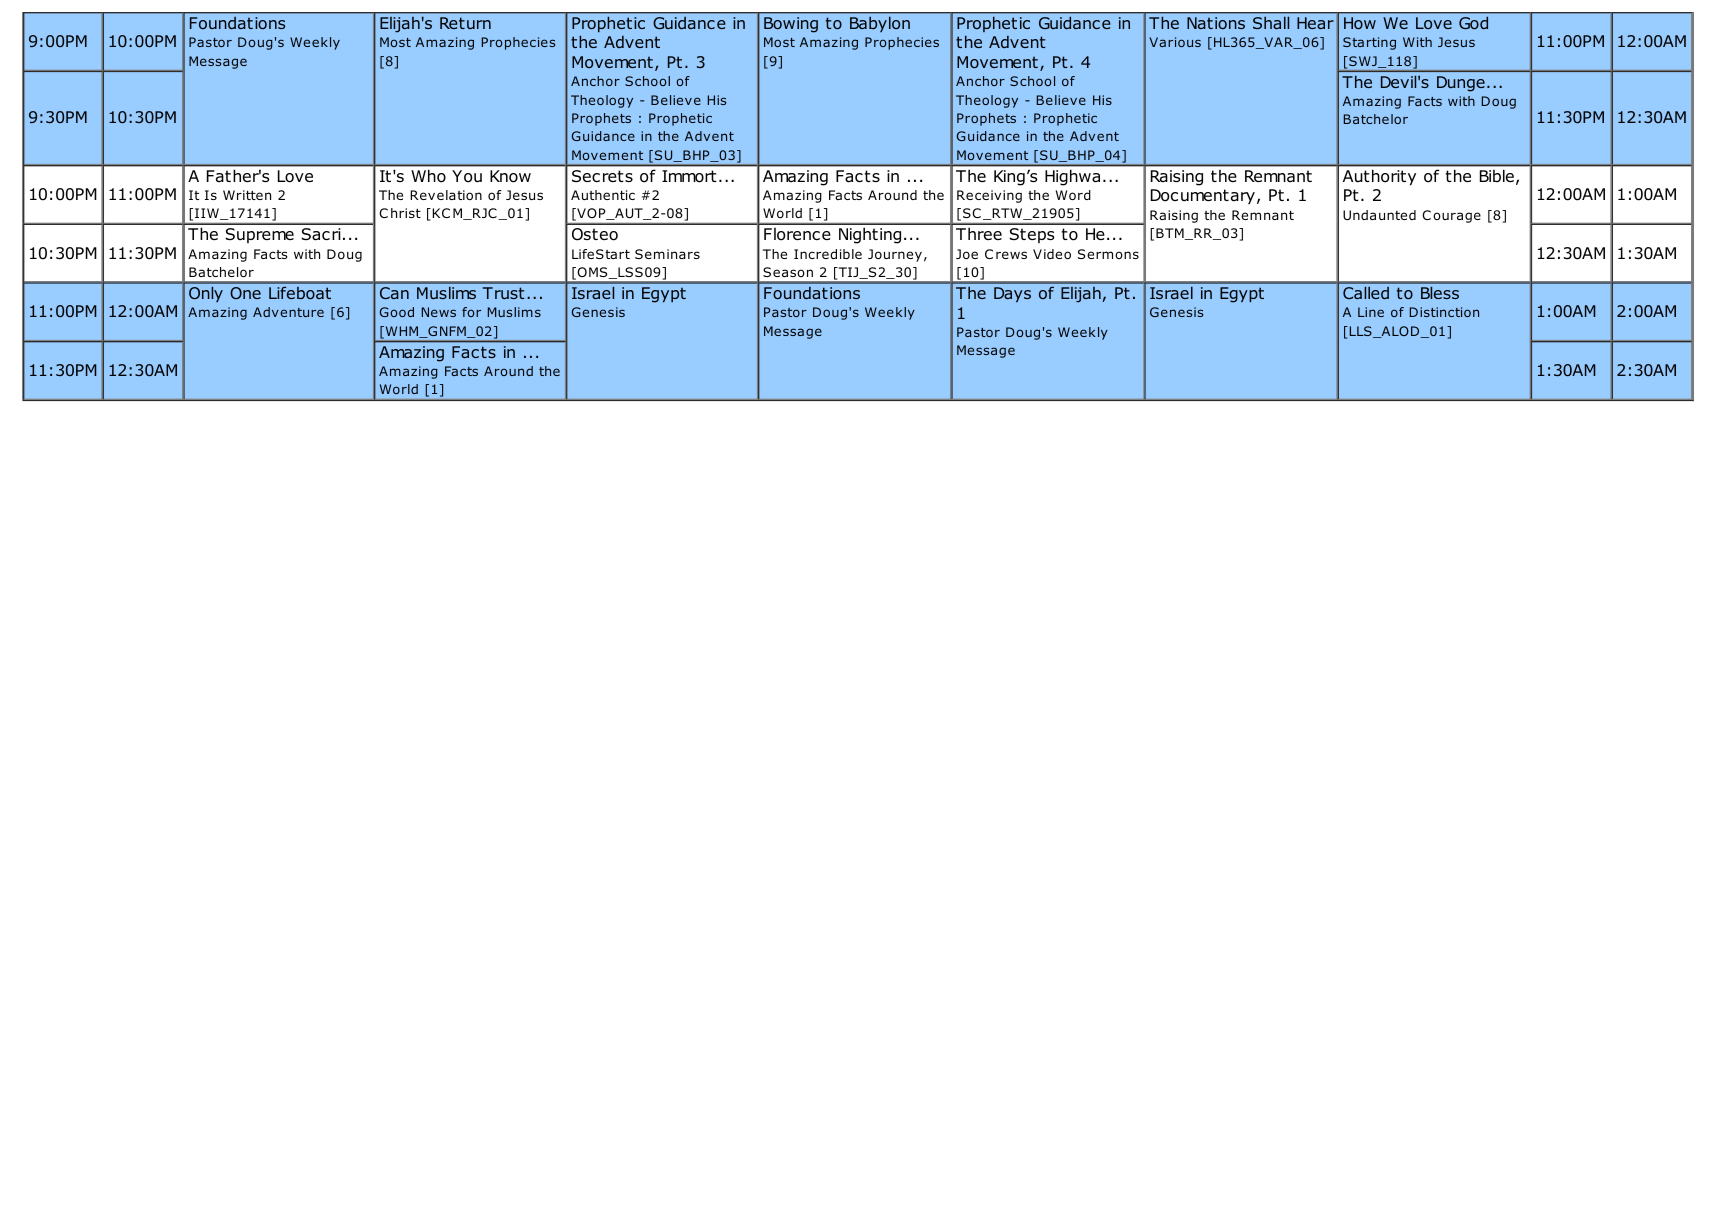 The width and height of the screenshot is (1715, 1212). Describe the element at coordinates (397, 312) in the screenshot. I see `Good` at that location.
